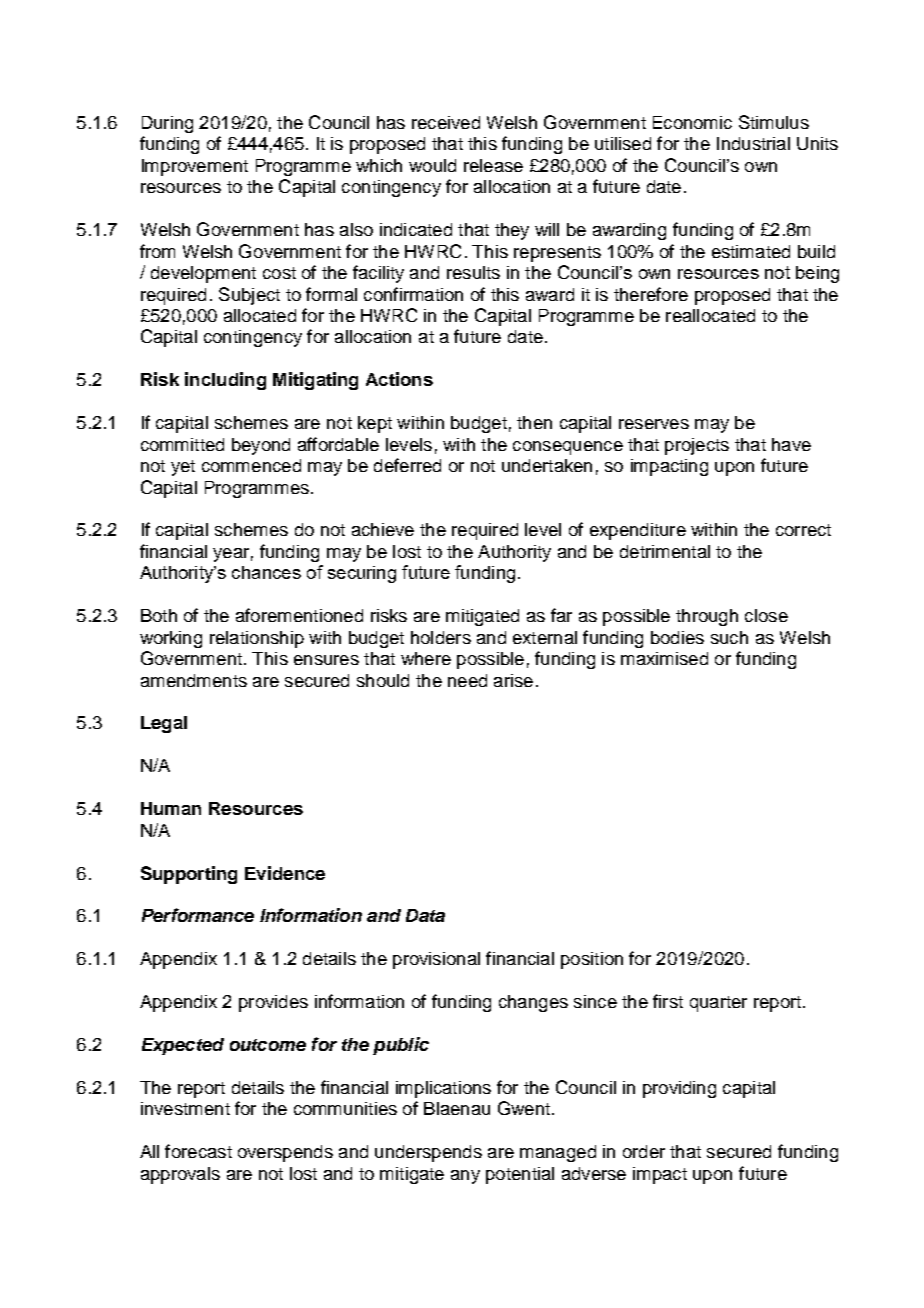  Describe the element at coordinates (679, 1089) in the image. I see `providing` at that location.
